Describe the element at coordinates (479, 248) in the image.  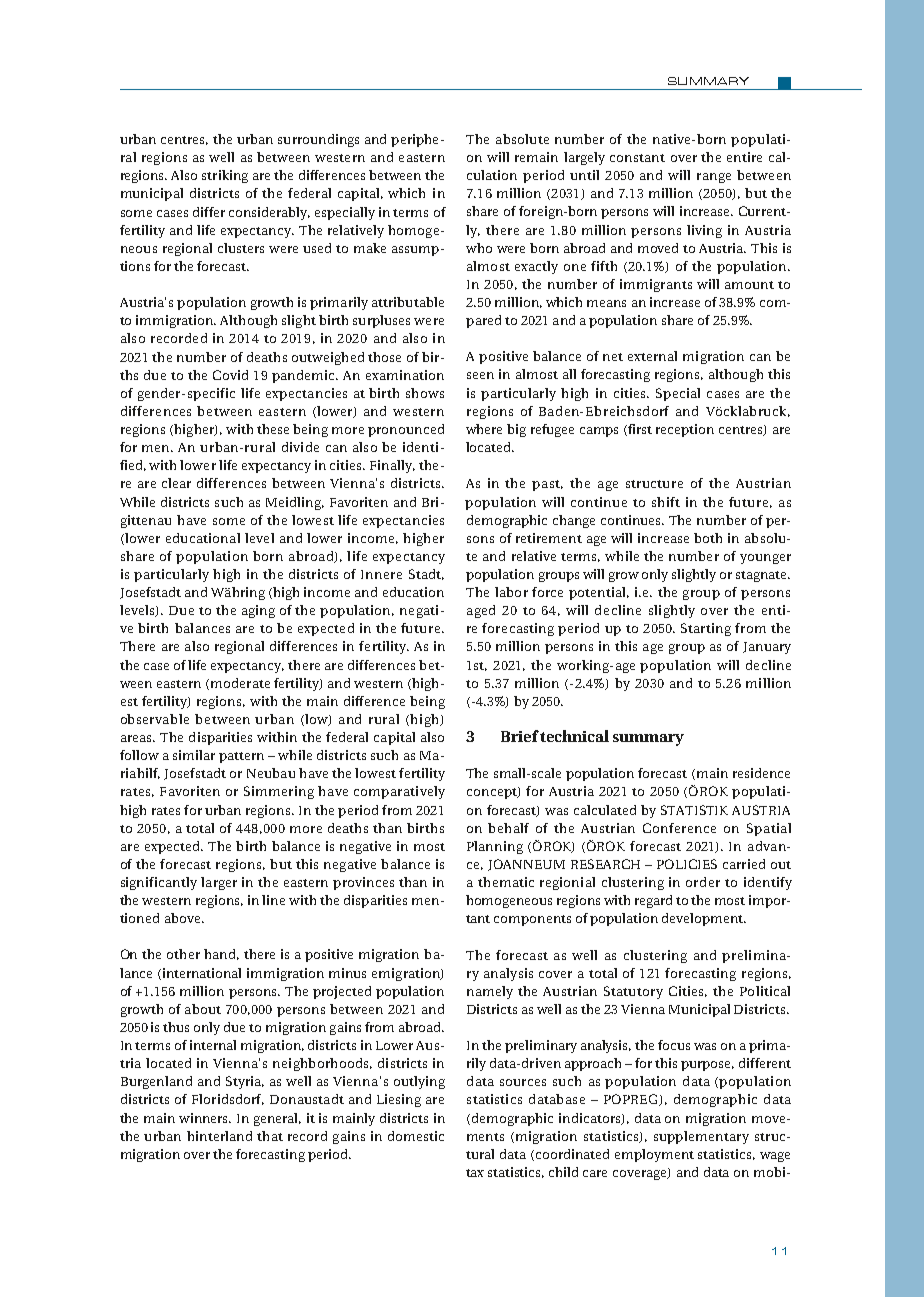
I see `who` at that location.
